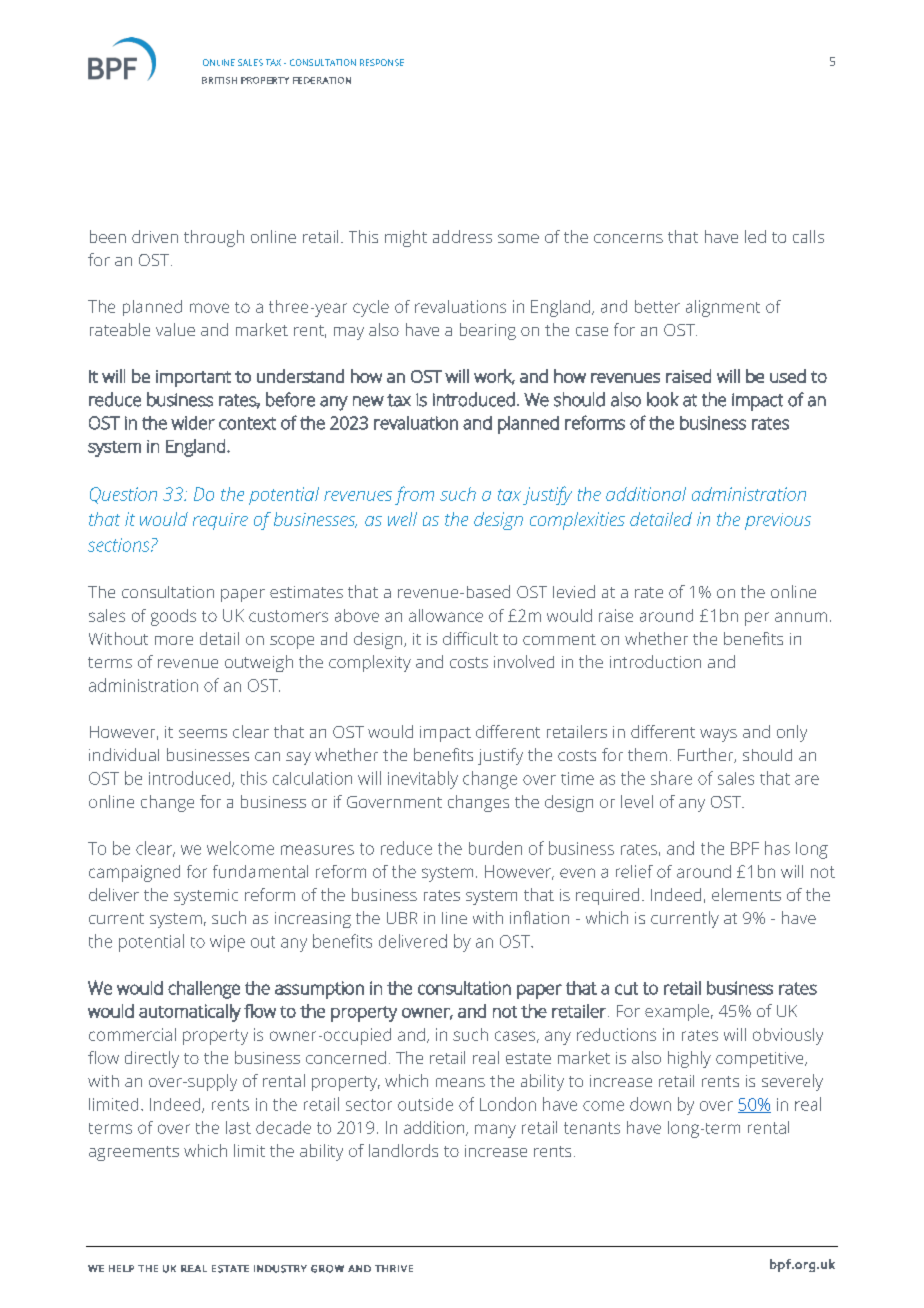 The image size is (924, 1308). I want to click on driven, so click(155, 236).
